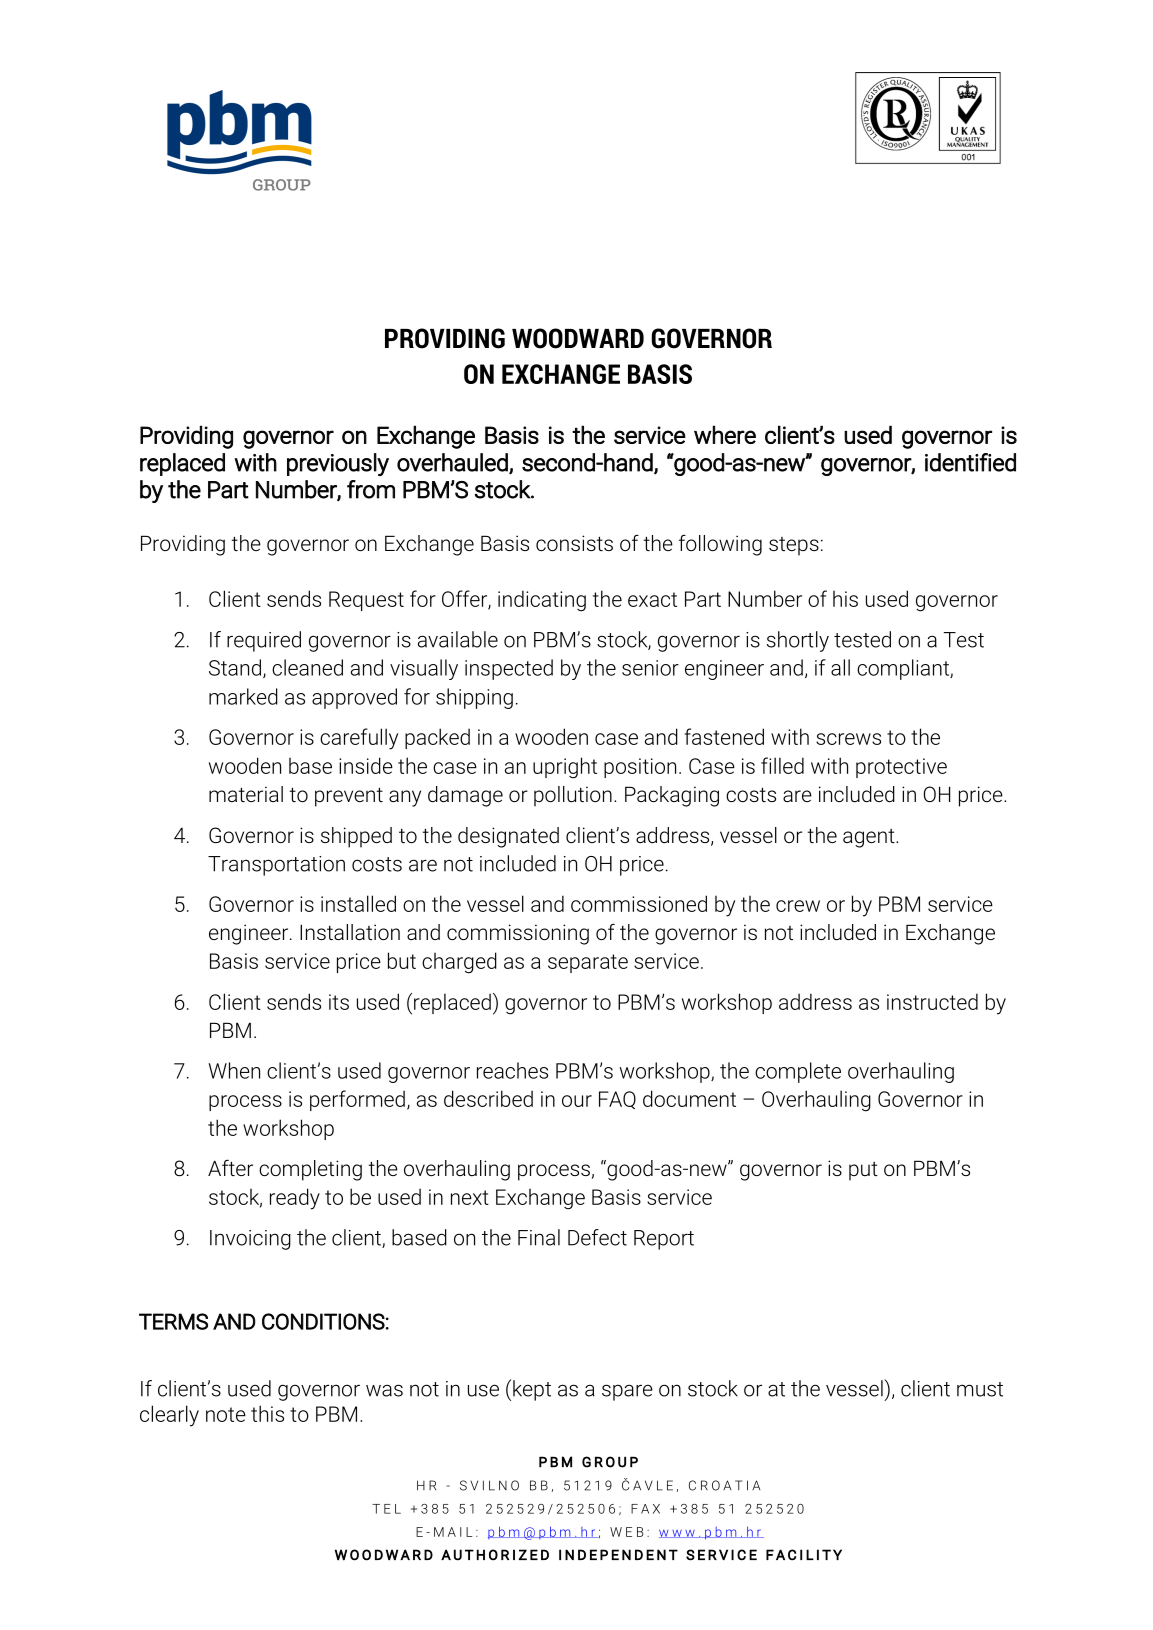 The height and width of the page is (1630, 1153). Describe the element at coordinates (565, 768) in the page. I see `upright` at that location.
